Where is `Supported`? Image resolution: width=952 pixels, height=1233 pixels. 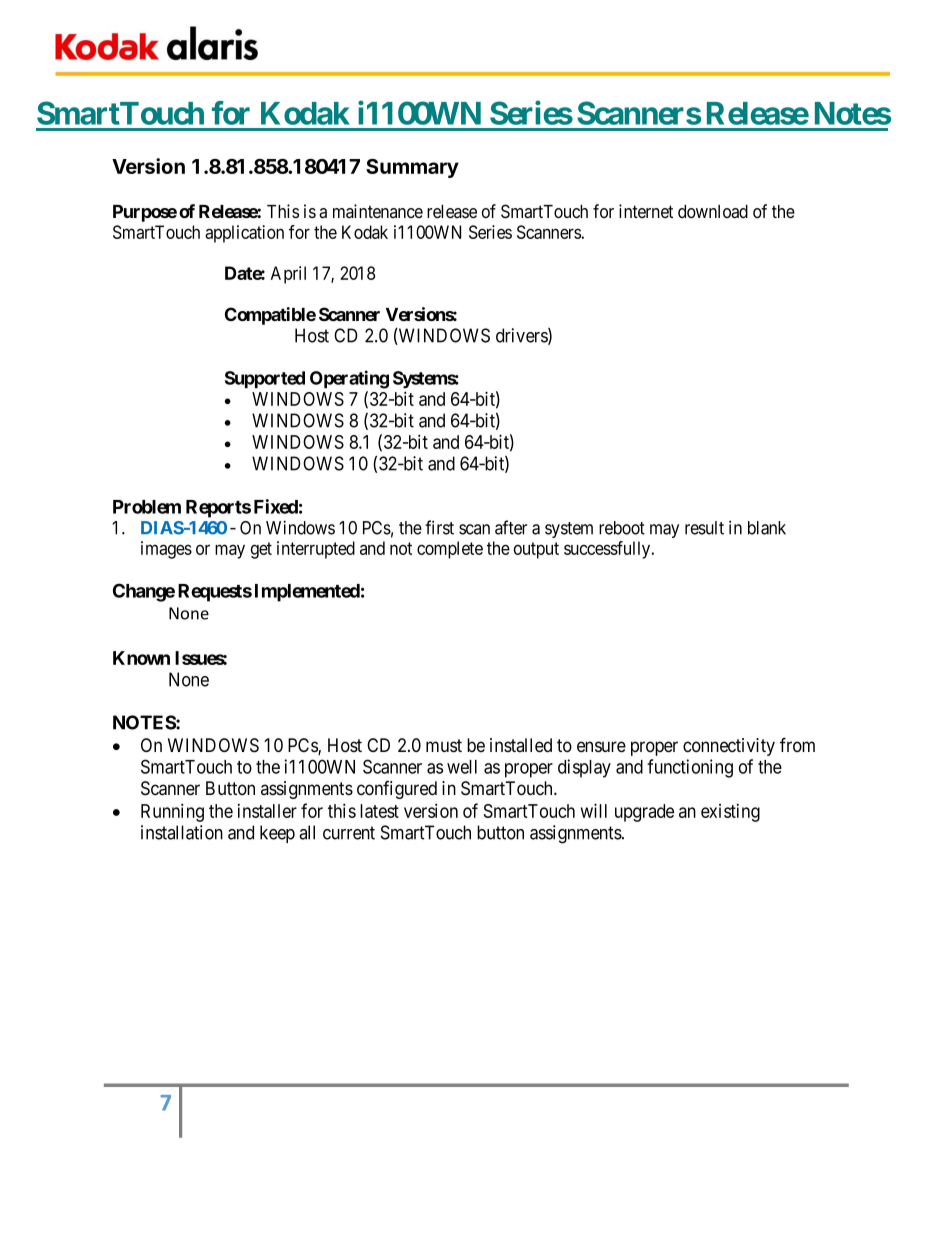
Supported is located at coordinates (265, 379).
